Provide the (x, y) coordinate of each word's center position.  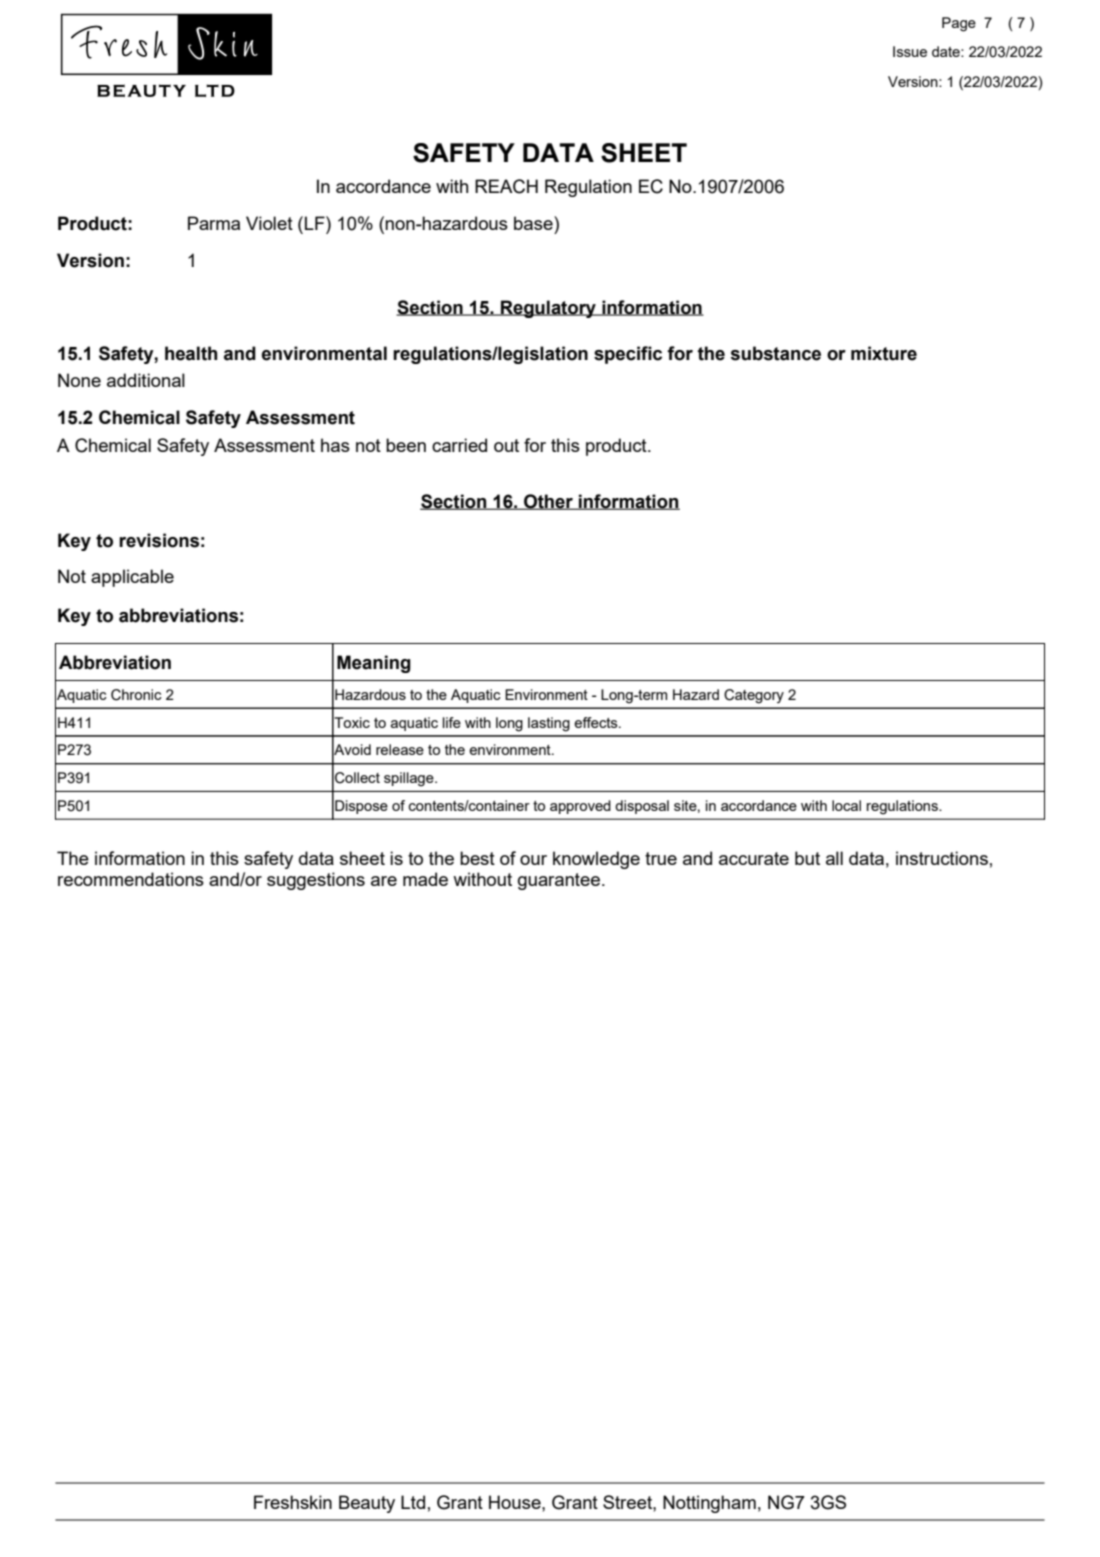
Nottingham (709, 1504)
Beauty (367, 1504)
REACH (506, 186)
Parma (214, 223)
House (516, 1502)
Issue (910, 51)
